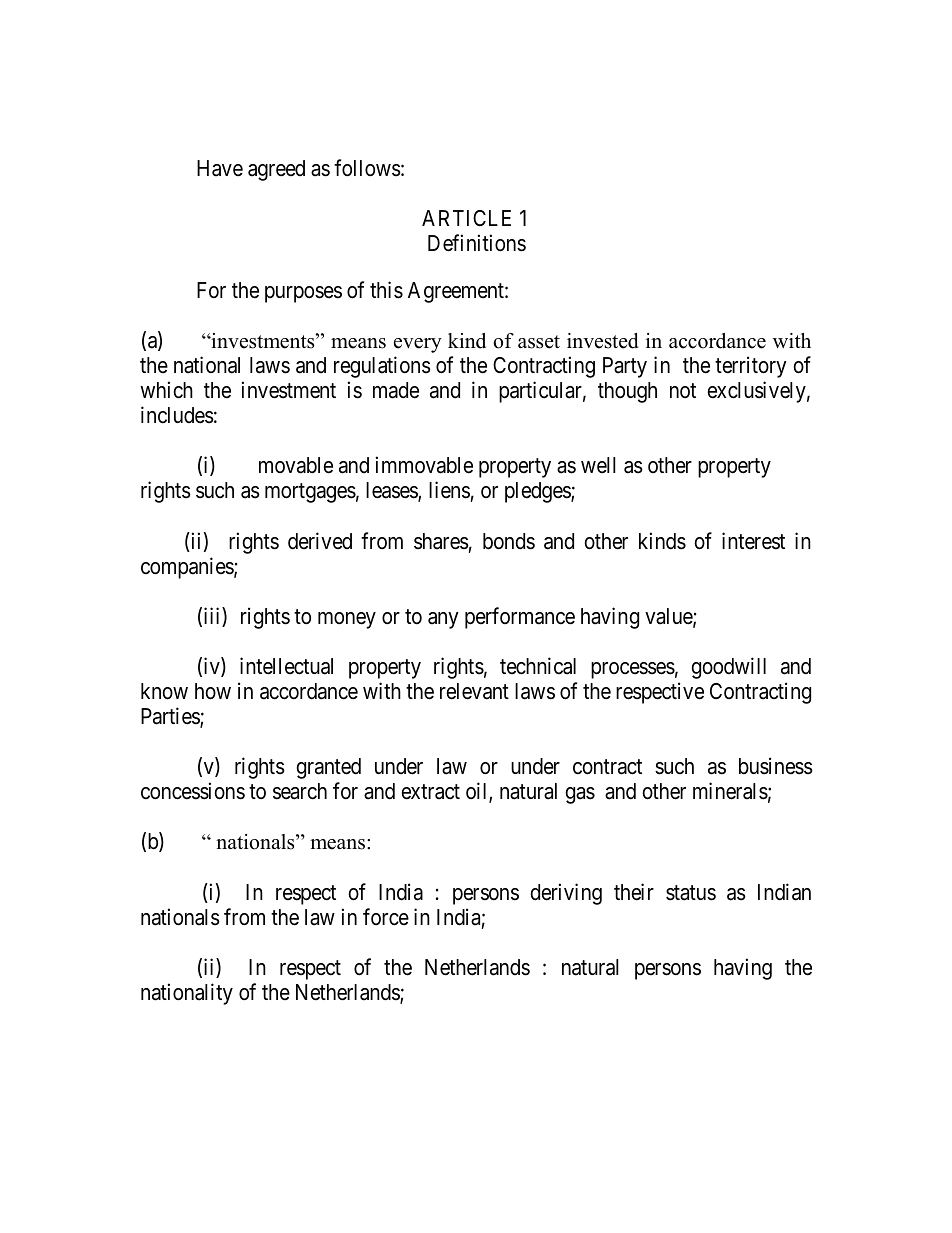 The width and height of the screenshot is (952, 1233). Describe the element at coordinates (691, 893) in the screenshot. I see `status` at that location.
